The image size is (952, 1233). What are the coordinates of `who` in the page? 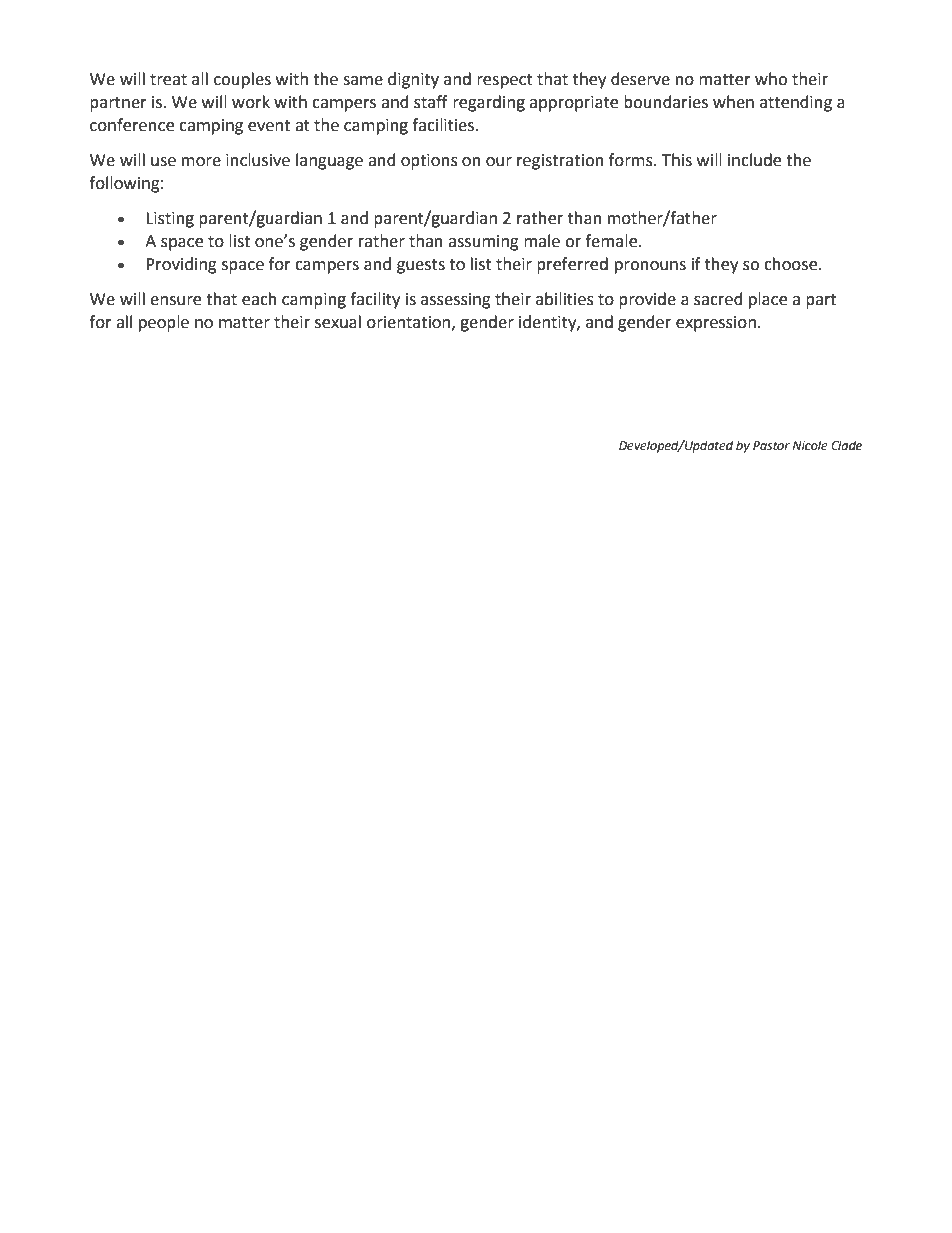 It's located at (771, 79).
